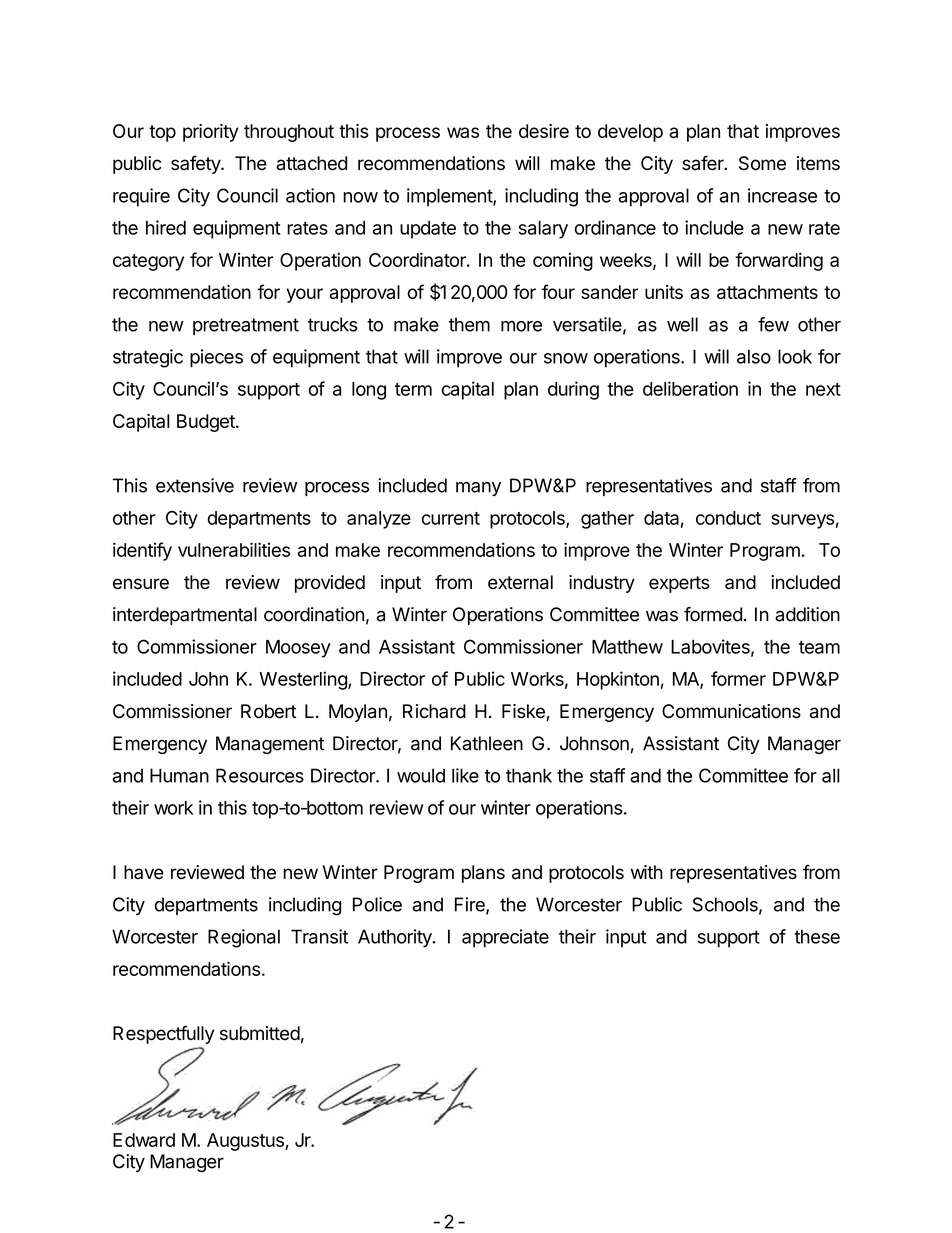 The image size is (952, 1233). What do you see at coordinates (144, 872) in the screenshot?
I see `have` at bounding box center [144, 872].
